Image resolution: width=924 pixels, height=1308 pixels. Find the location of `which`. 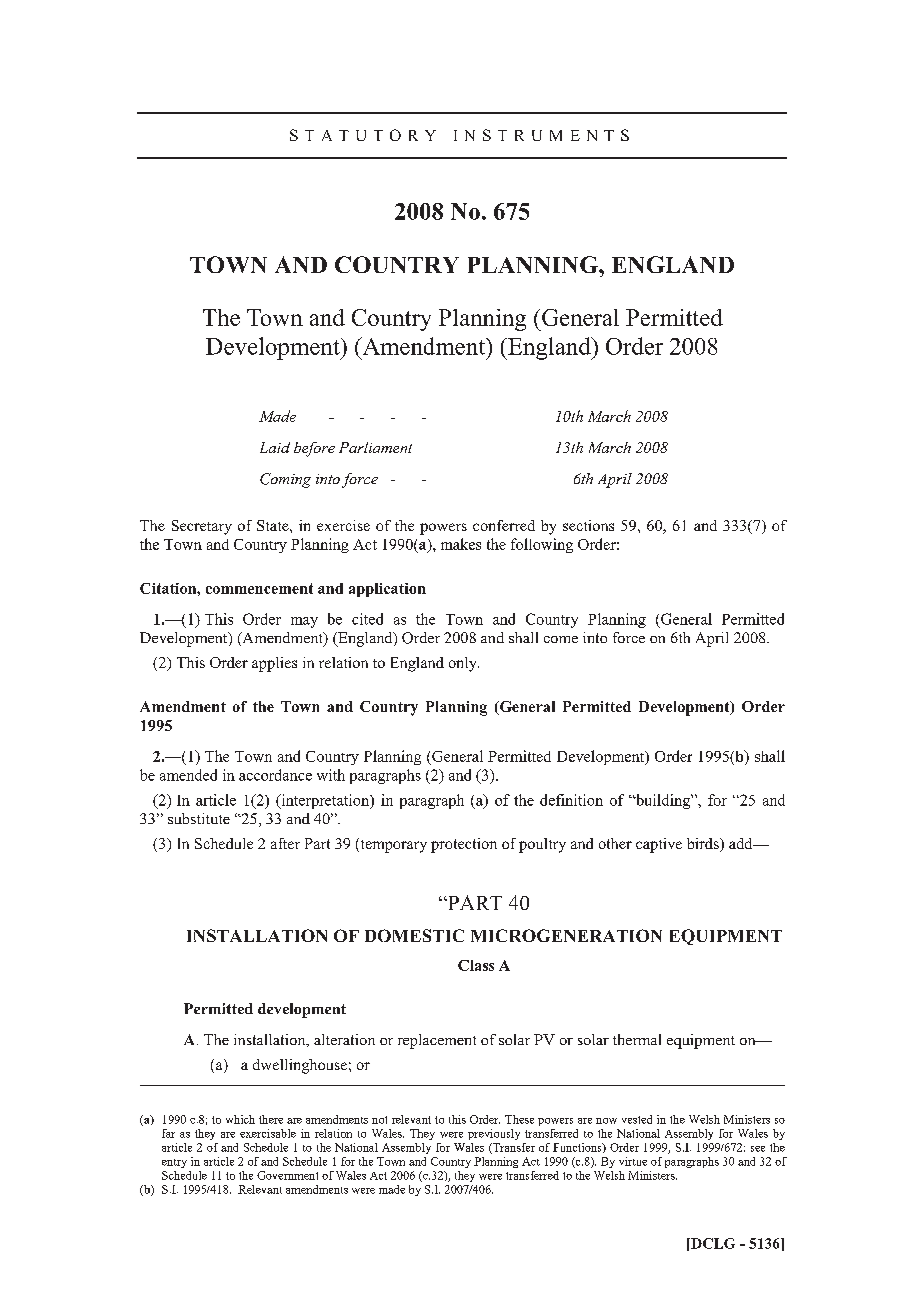

which is located at coordinates (240, 1119).
